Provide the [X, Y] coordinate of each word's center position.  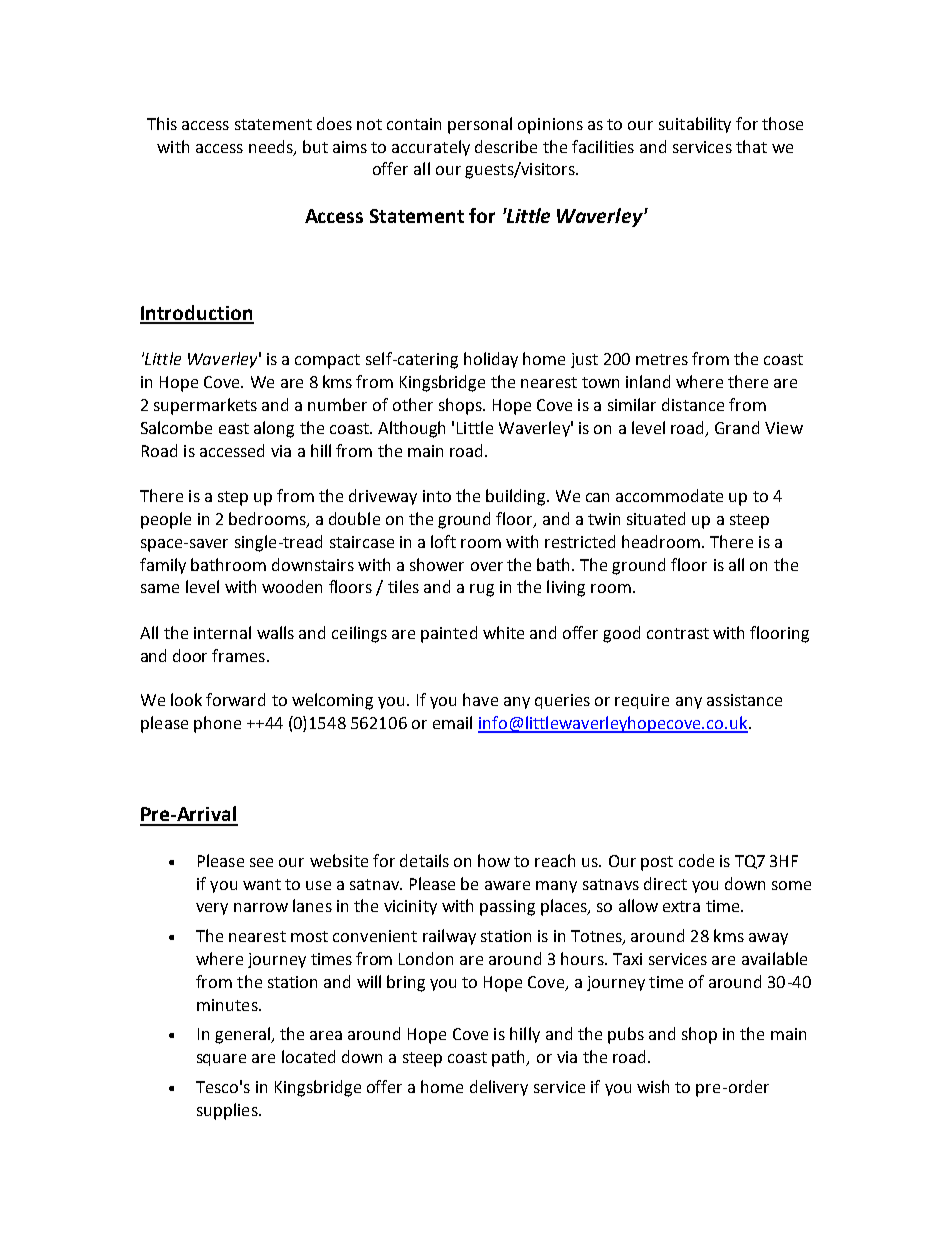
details [424, 860]
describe [506, 146]
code [696, 860]
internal [222, 632]
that [751, 146]
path [510, 1058]
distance [693, 404]
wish [653, 1086]
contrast [678, 633]
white [503, 632]
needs [272, 147]
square [221, 1060]
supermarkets [205, 406]
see [261, 862]
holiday [491, 360]
